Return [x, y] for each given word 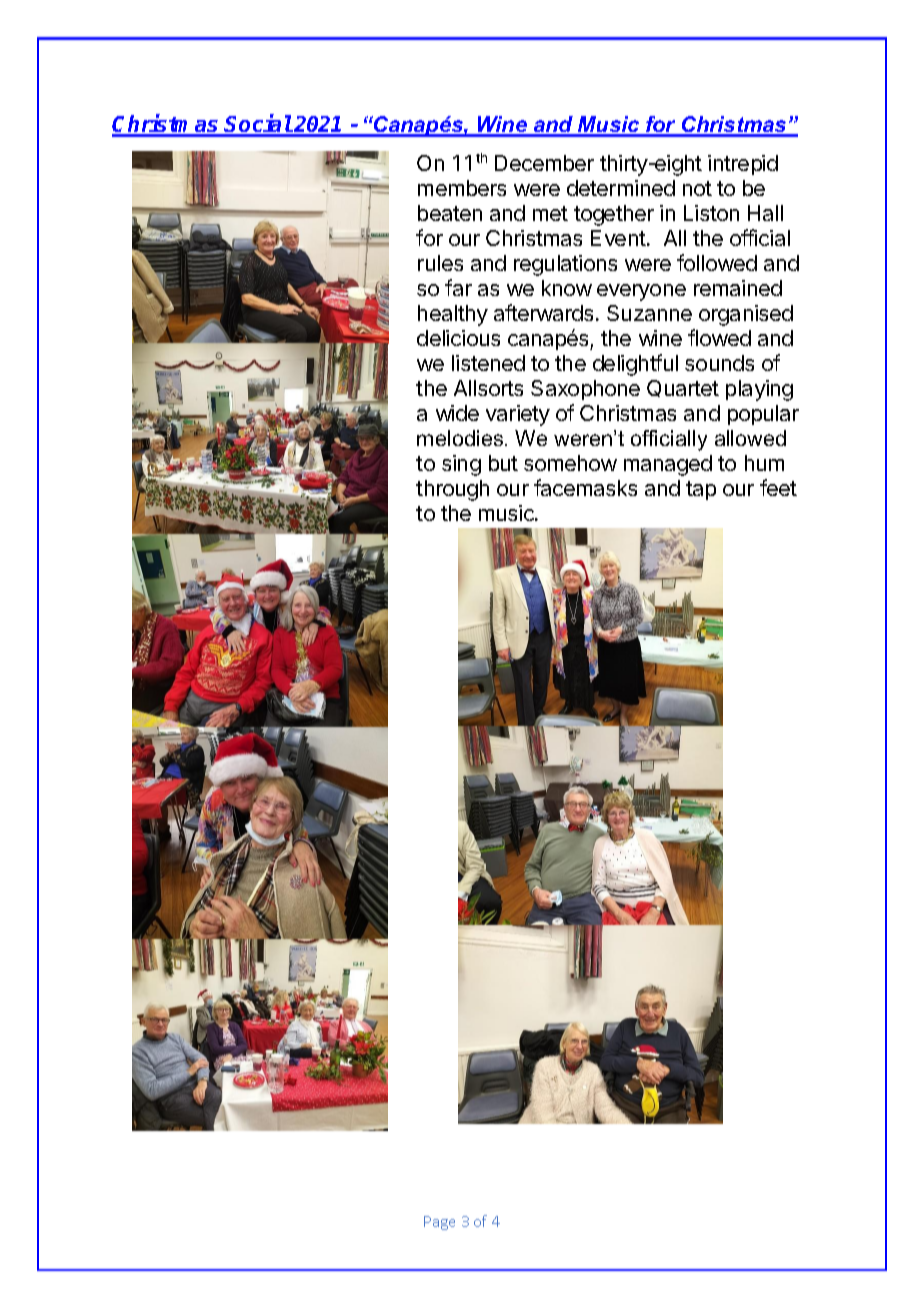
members [462, 188]
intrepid [743, 165]
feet [778, 487]
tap [701, 490]
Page [439, 1223]
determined [621, 188]
